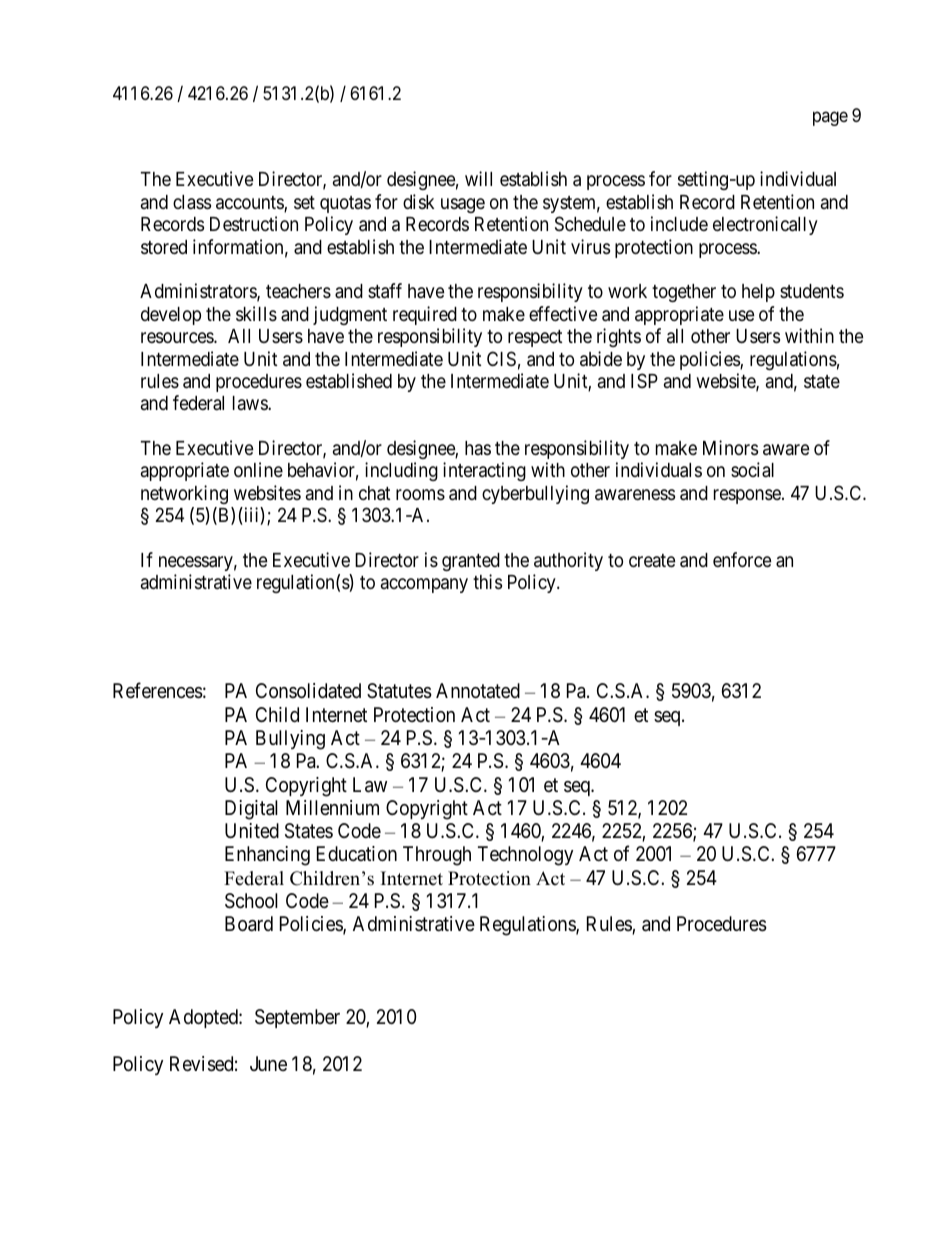 Image resolution: width=952 pixels, height=1233 pixels. I want to click on has, so click(478, 448).
